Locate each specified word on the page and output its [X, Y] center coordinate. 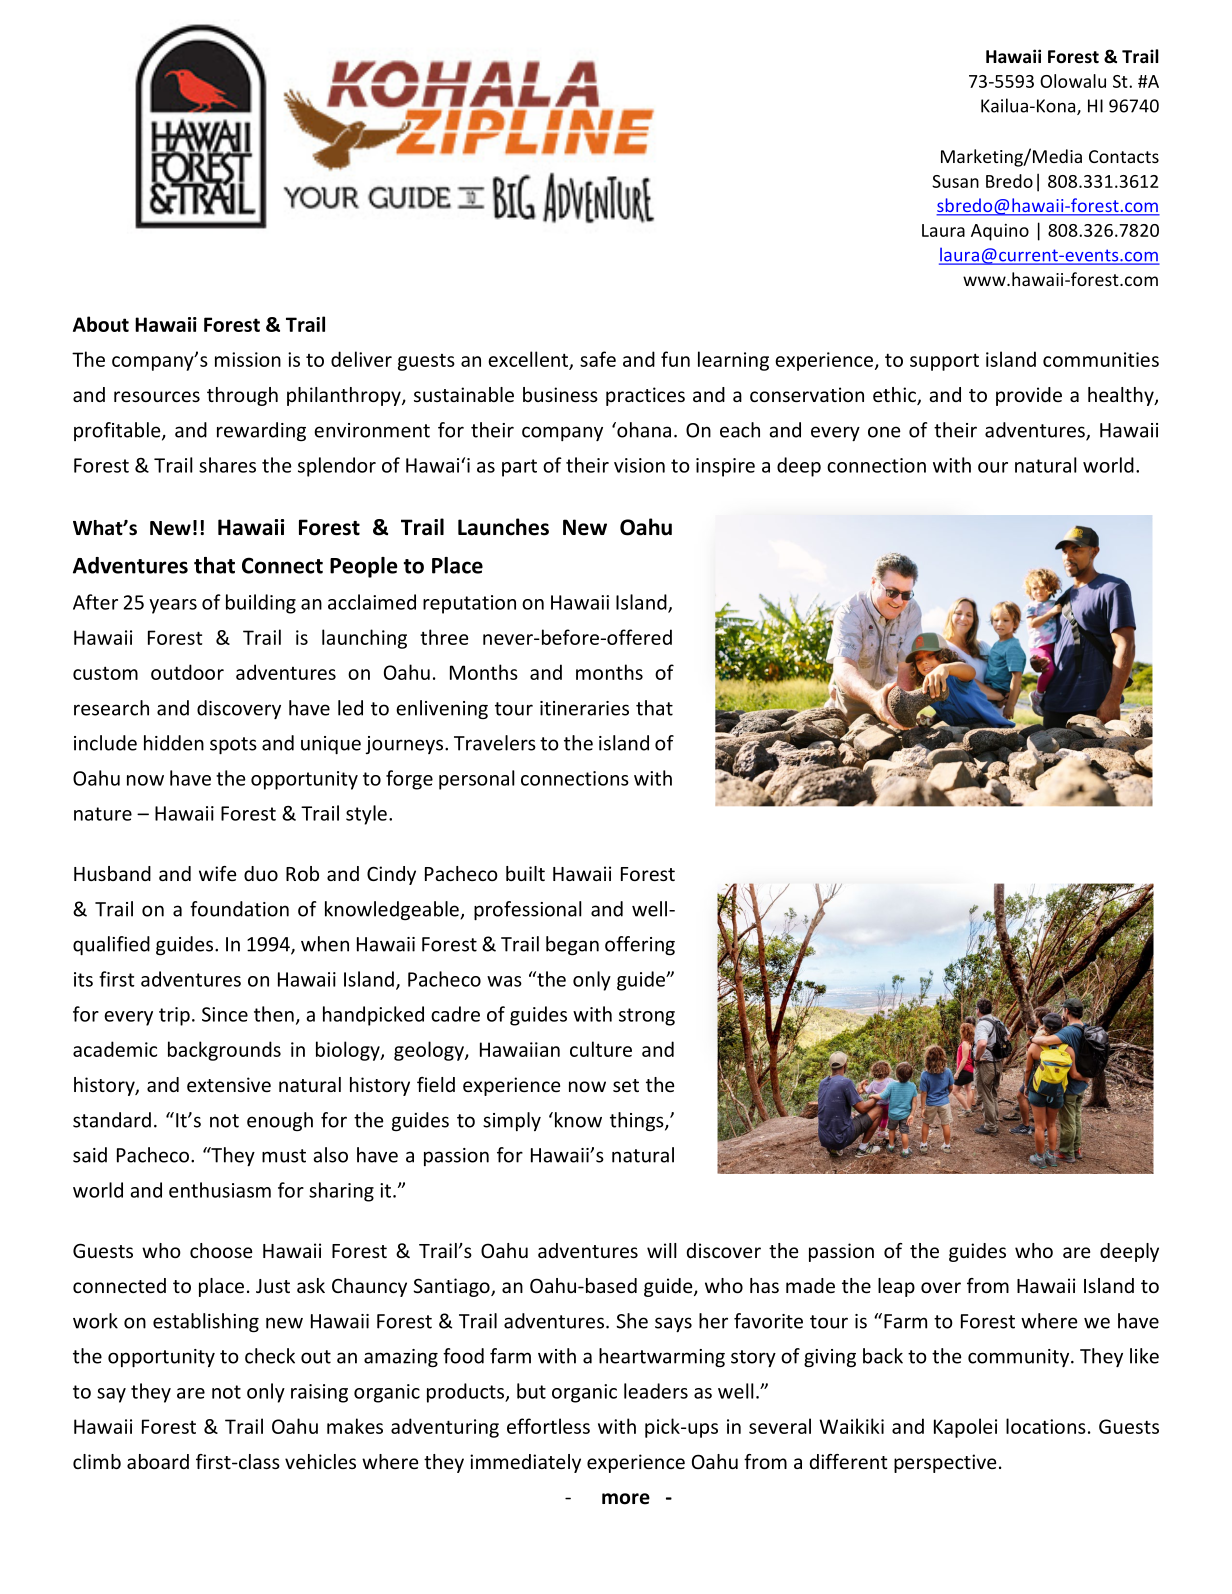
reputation [469, 604]
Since [225, 1014]
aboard [158, 1461]
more [626, 1499]
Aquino [1000, 232]
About [101, 324]
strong [647, 1017]
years [173, 606]
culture [601, 1049]
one [884, 432]
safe [598, 359]
